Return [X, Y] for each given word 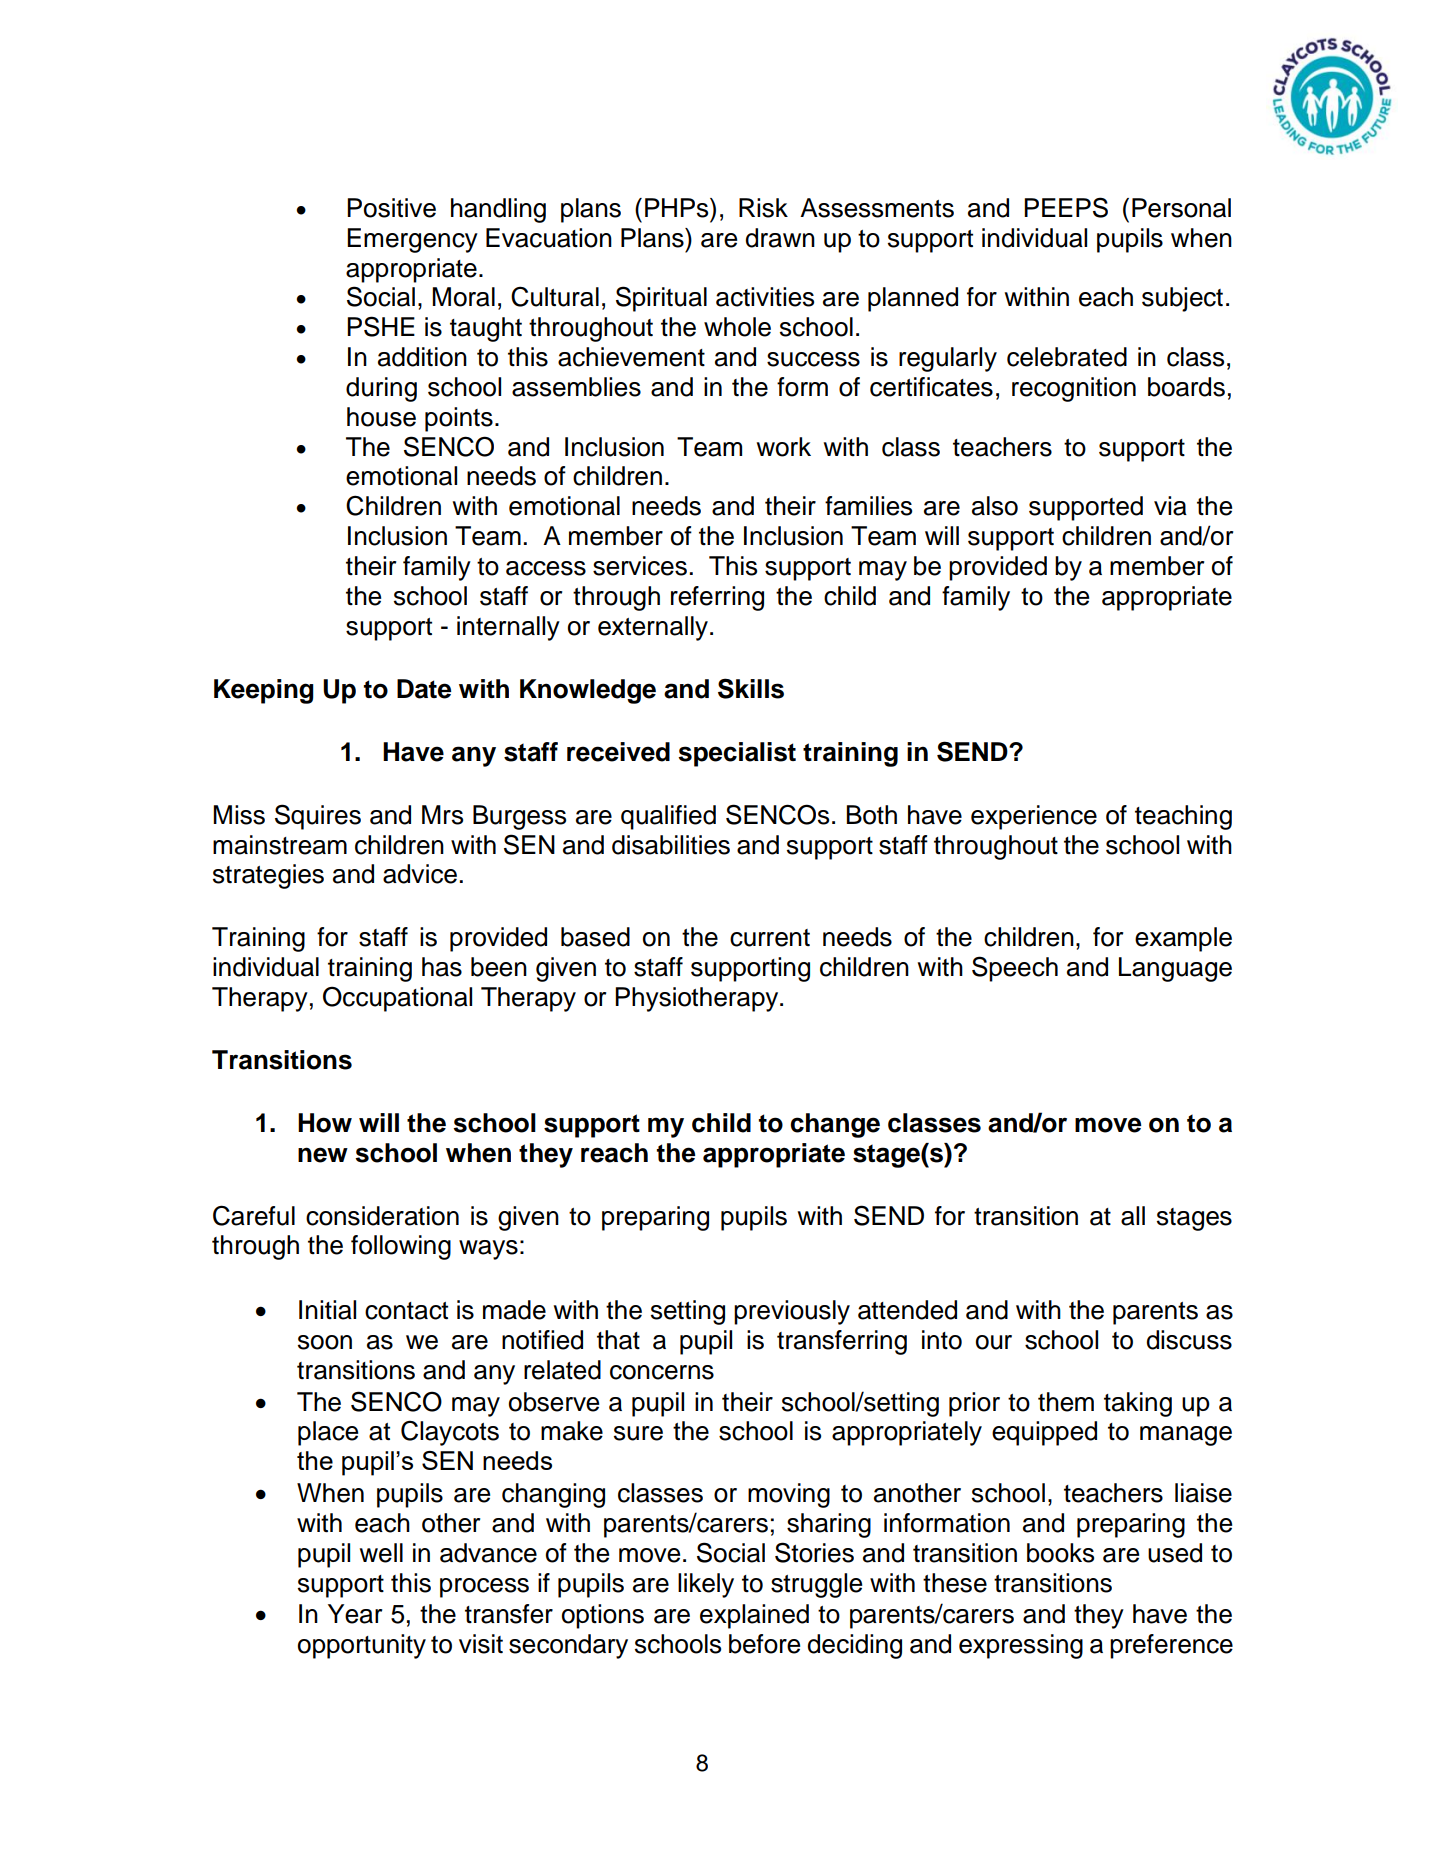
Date [424, 689]
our [994, 1342]
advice [420, 874]
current [770, 938]
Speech [1015, 969]
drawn [780, 238]
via [1170, 506]
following [401, 1247]
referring [717, 598]
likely [706, 1585]
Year [355, 1614]
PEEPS [1066, 207]
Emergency [412, 240]
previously [792, 1312]
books [1060, 1553]
